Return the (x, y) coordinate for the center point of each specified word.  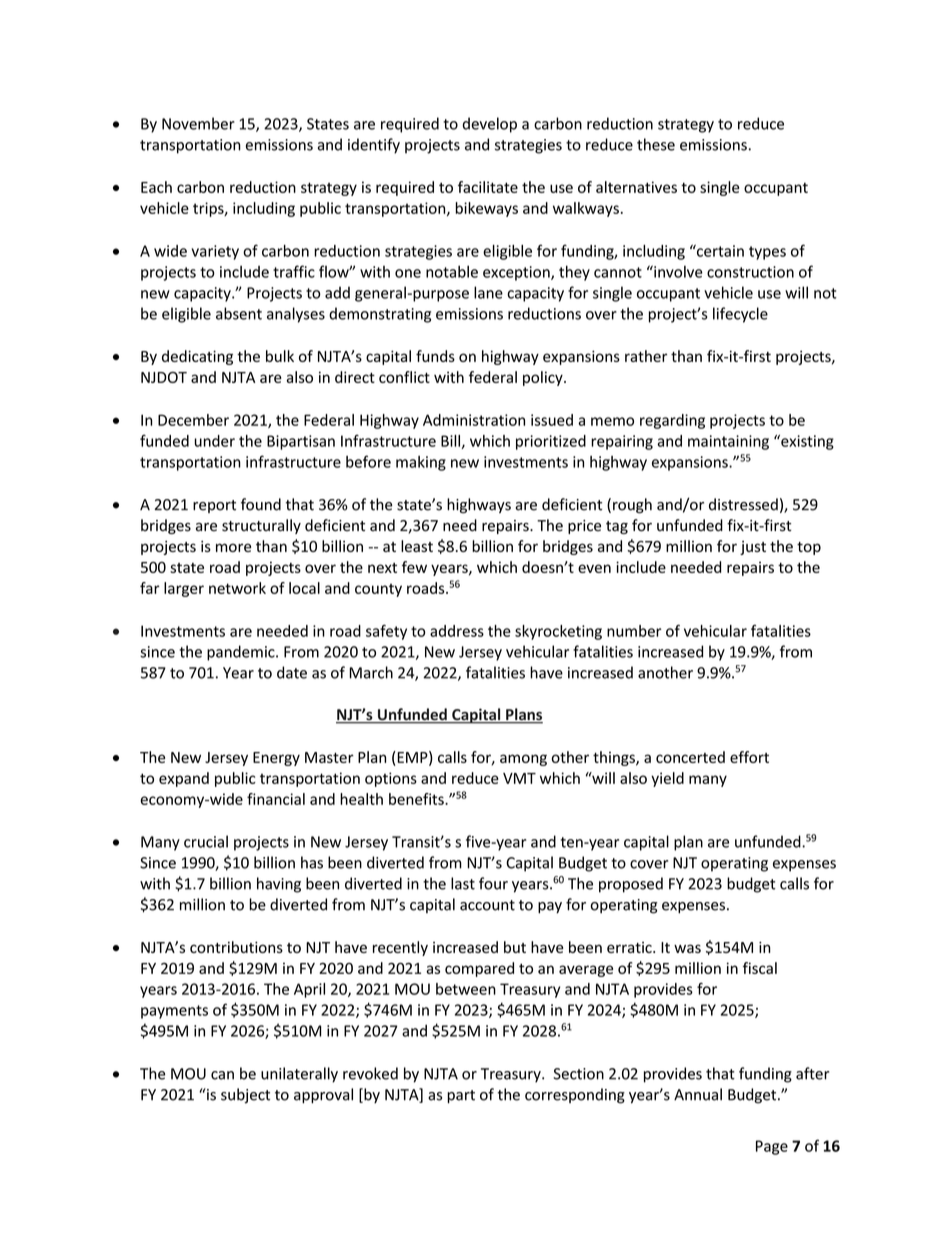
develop (489, 125)
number (634, 631)
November (198, 123)
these (656, 144)
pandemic (242, 653)
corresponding (575, 1096)
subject (245, 1096)
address (457, 631)
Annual (698, 1094)
